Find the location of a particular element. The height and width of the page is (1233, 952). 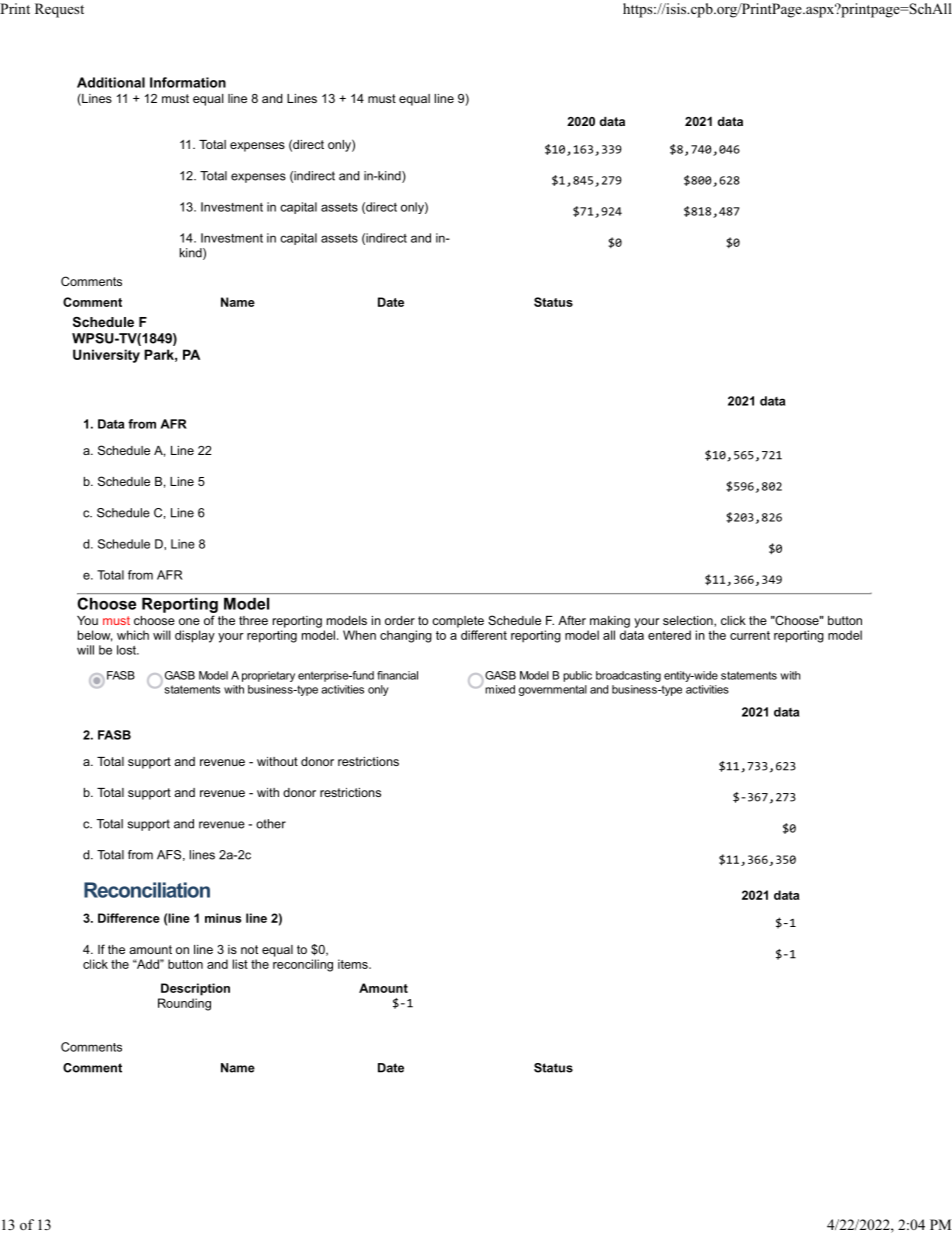

Information is located at coordinates (188, 82).
